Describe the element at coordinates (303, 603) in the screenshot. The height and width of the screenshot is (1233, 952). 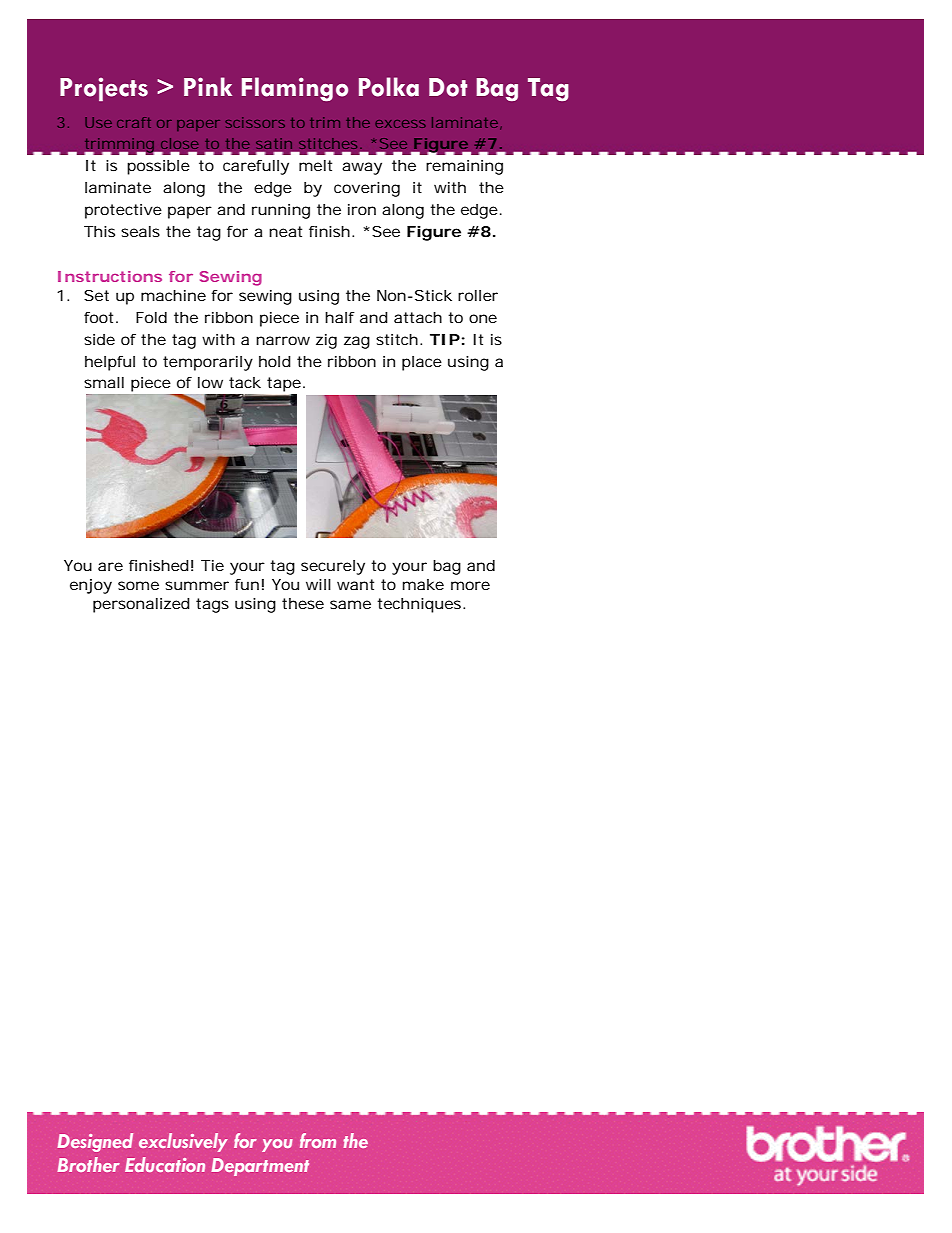
I see `these` at that location.
